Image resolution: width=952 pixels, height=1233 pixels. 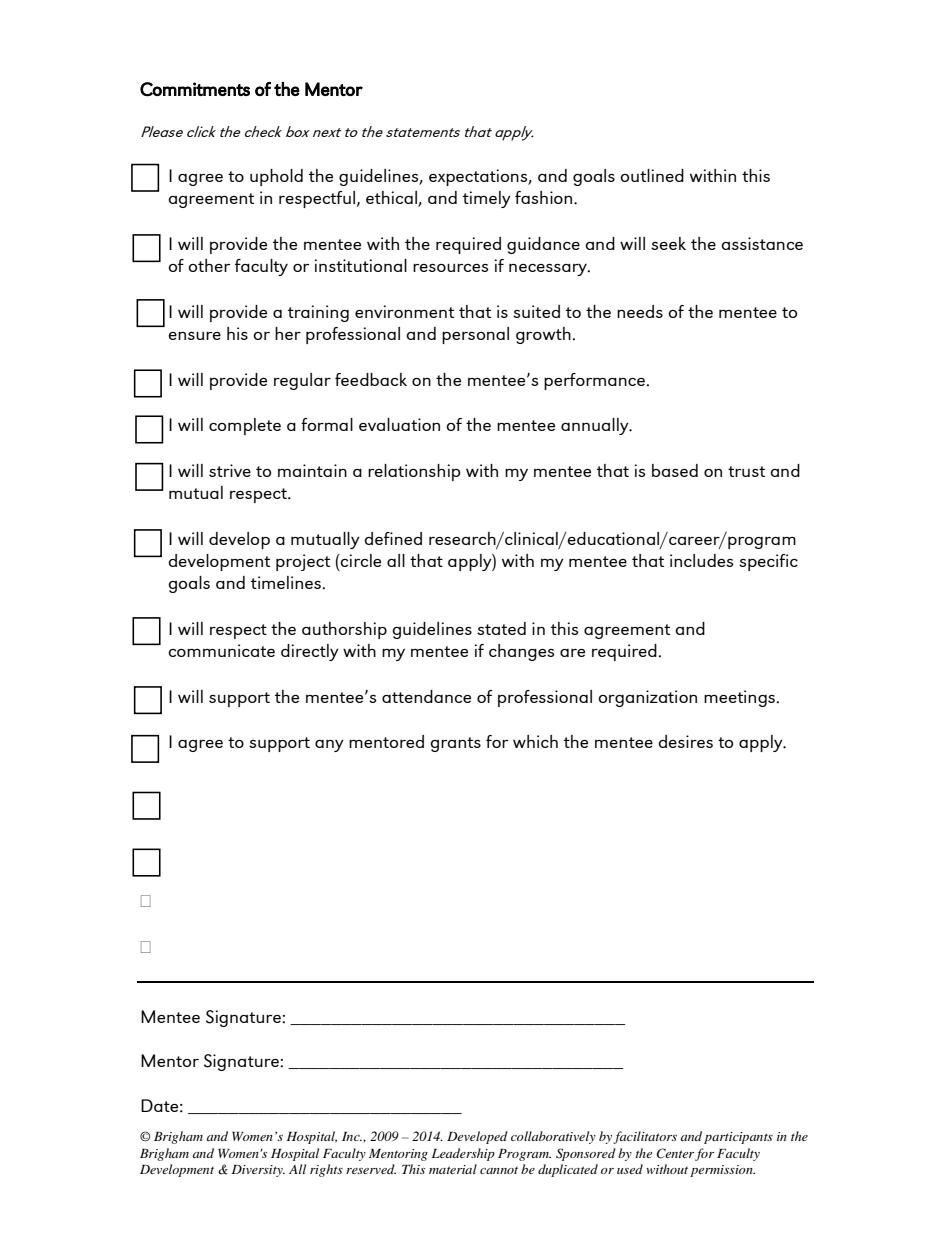 I want to click on desires, so click(x=685, y=741).
